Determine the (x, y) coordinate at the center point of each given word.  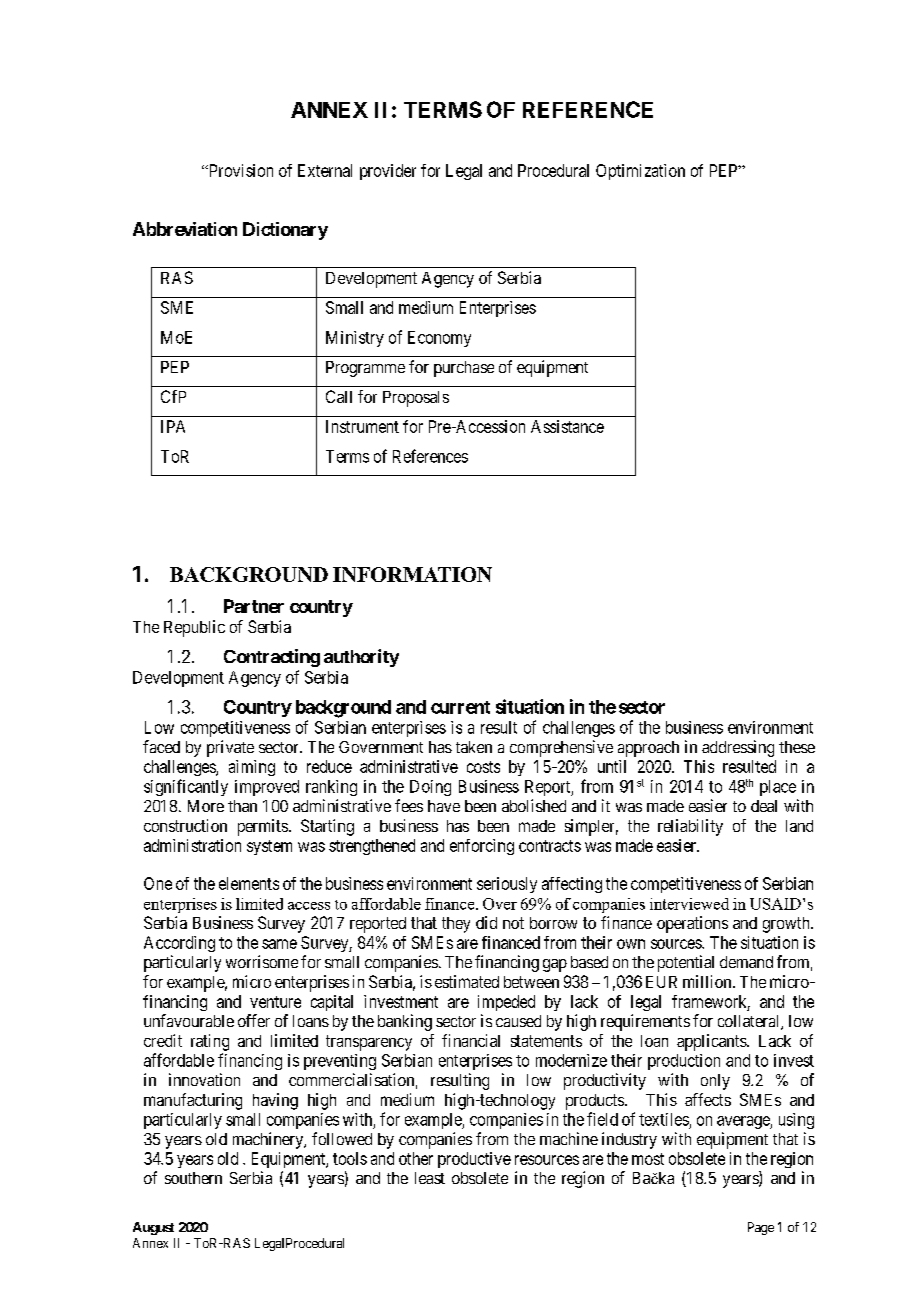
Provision (239, 170)
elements (249, 883)
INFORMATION (412, 574)
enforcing (482, 847)
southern (193, 1178)
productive (474, 1160)
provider (388, 172)
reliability (690, 827)
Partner (254, 606)
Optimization (640, 172)
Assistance (567, 426)
